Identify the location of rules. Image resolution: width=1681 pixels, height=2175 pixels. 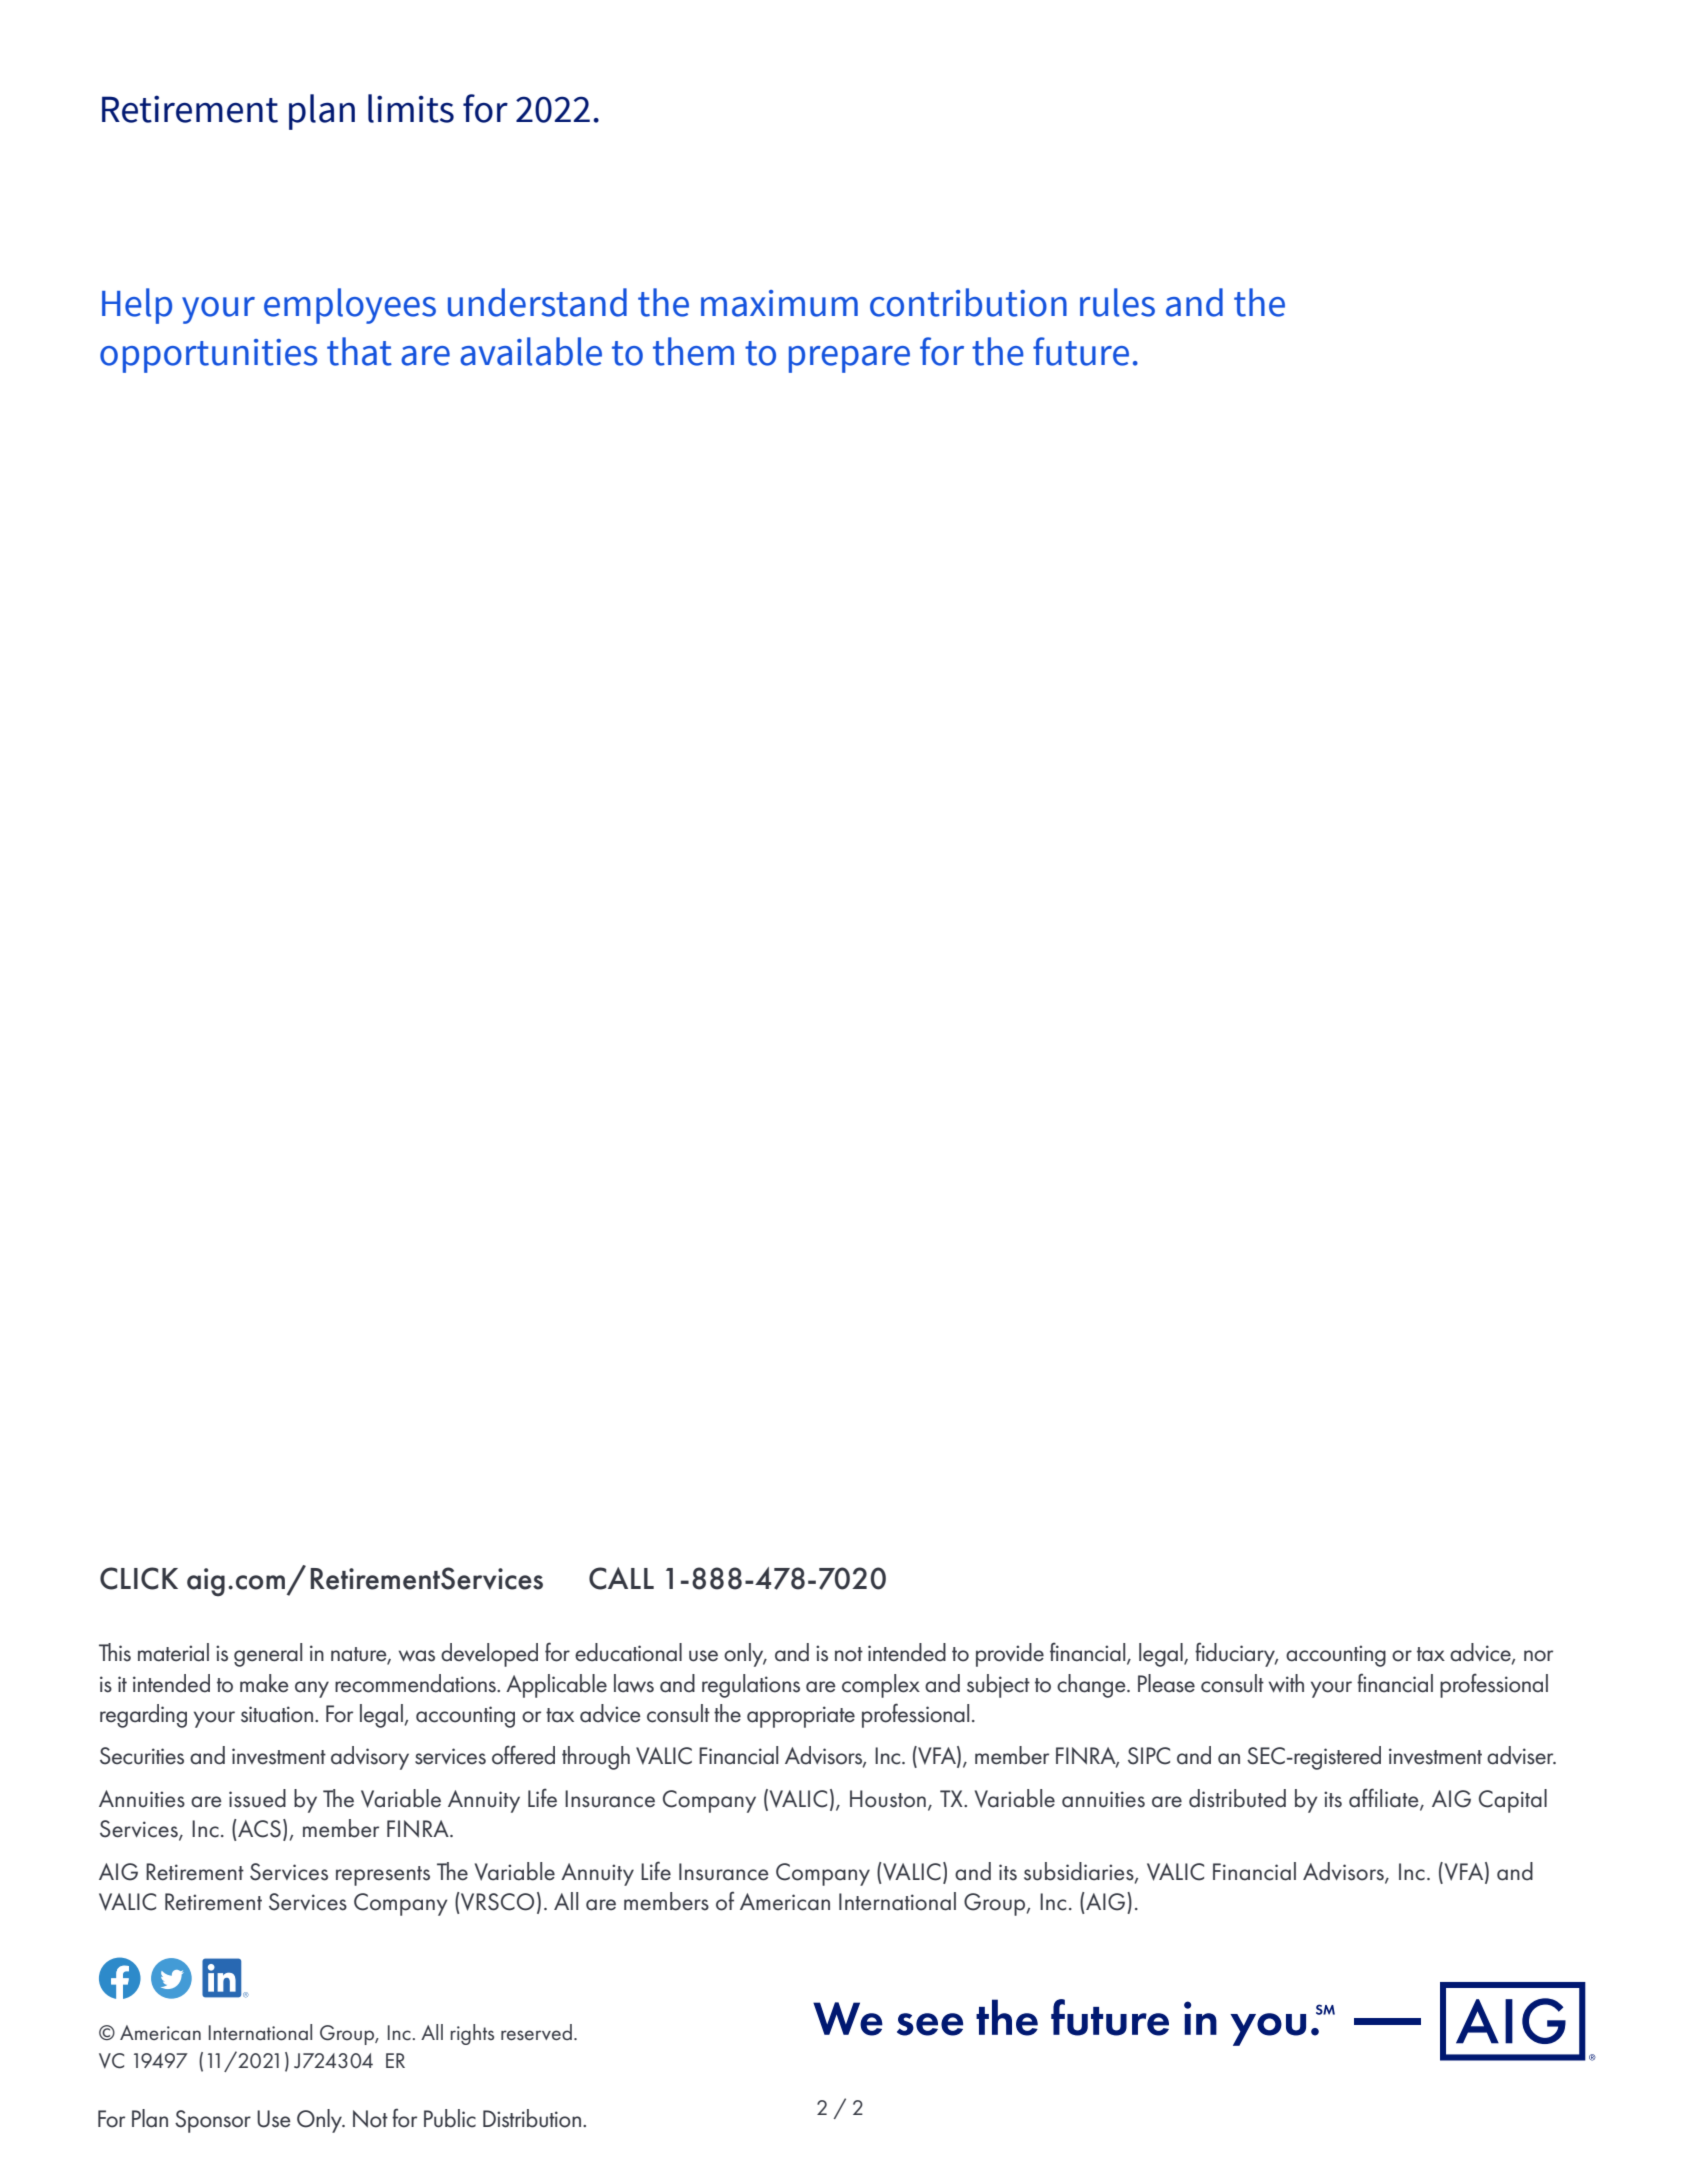
(1117, 302).
